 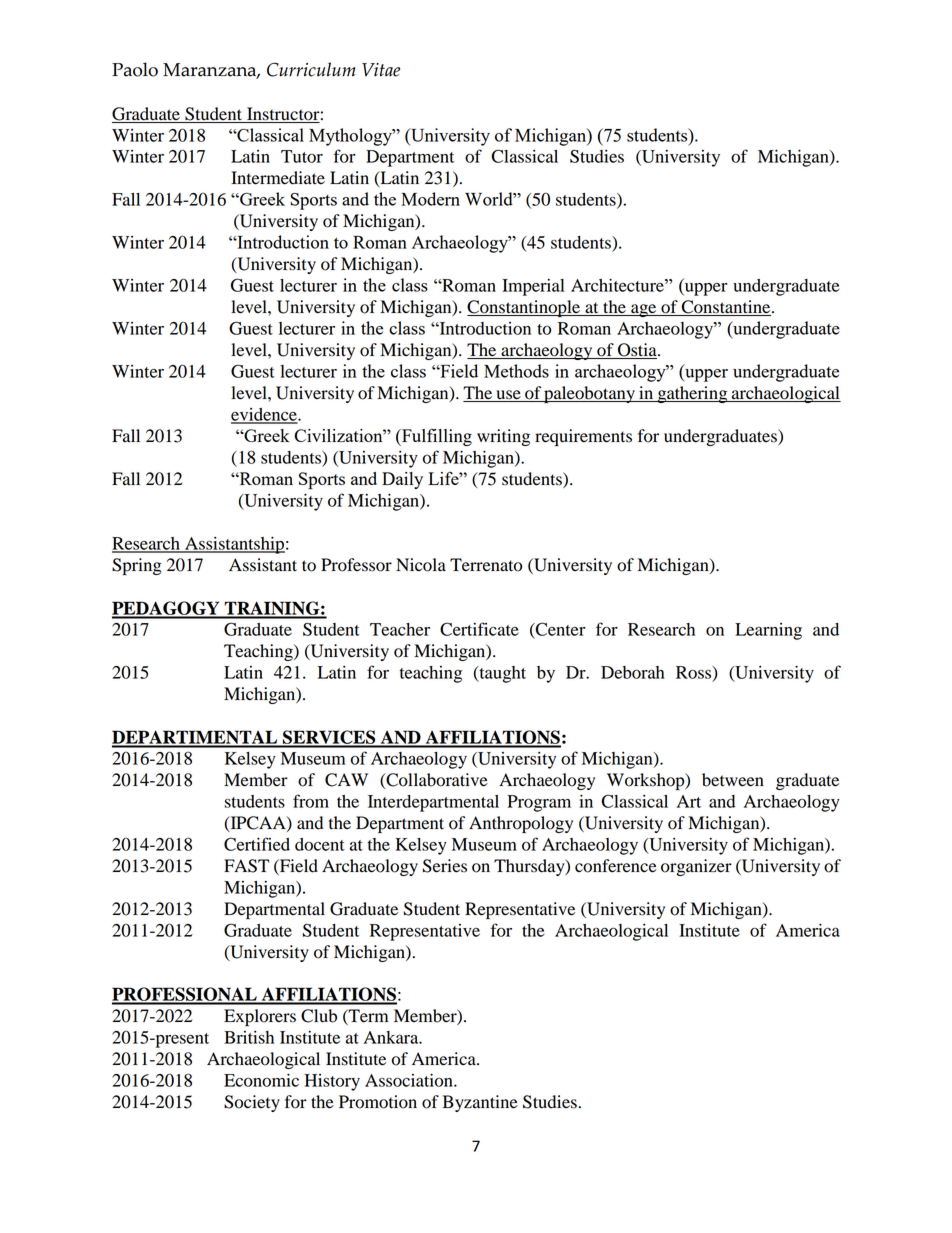 I want to click on Vitae, so click(x=381, y=70).
